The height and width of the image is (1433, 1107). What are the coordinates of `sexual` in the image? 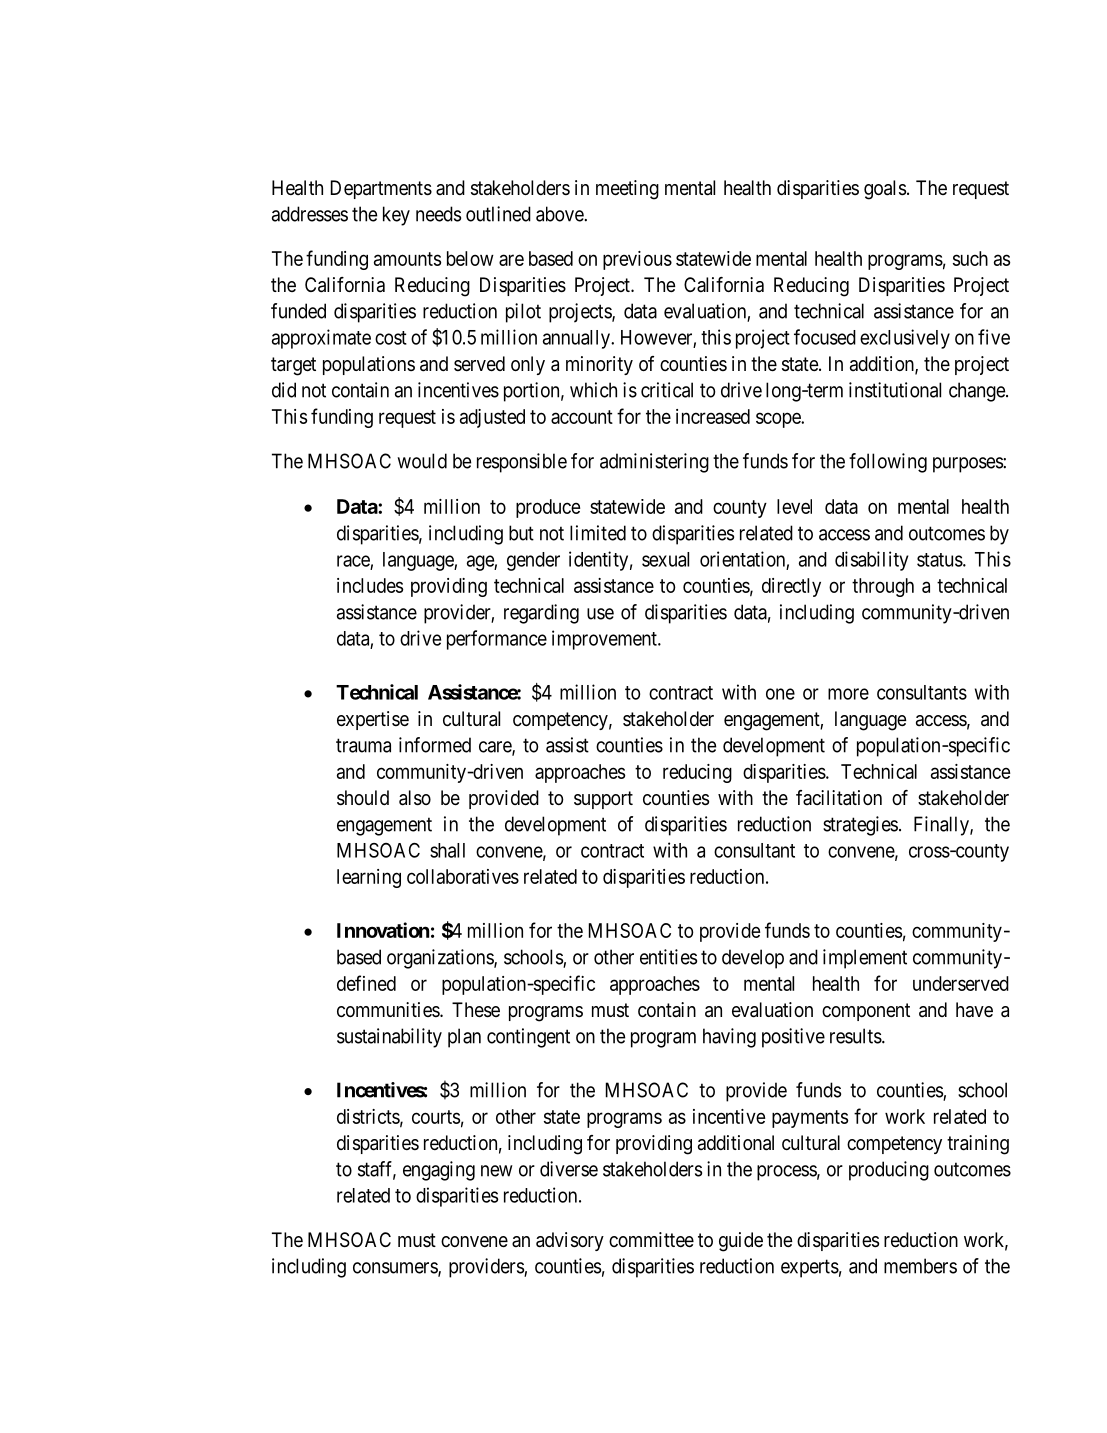 It's located at (665, 559).
